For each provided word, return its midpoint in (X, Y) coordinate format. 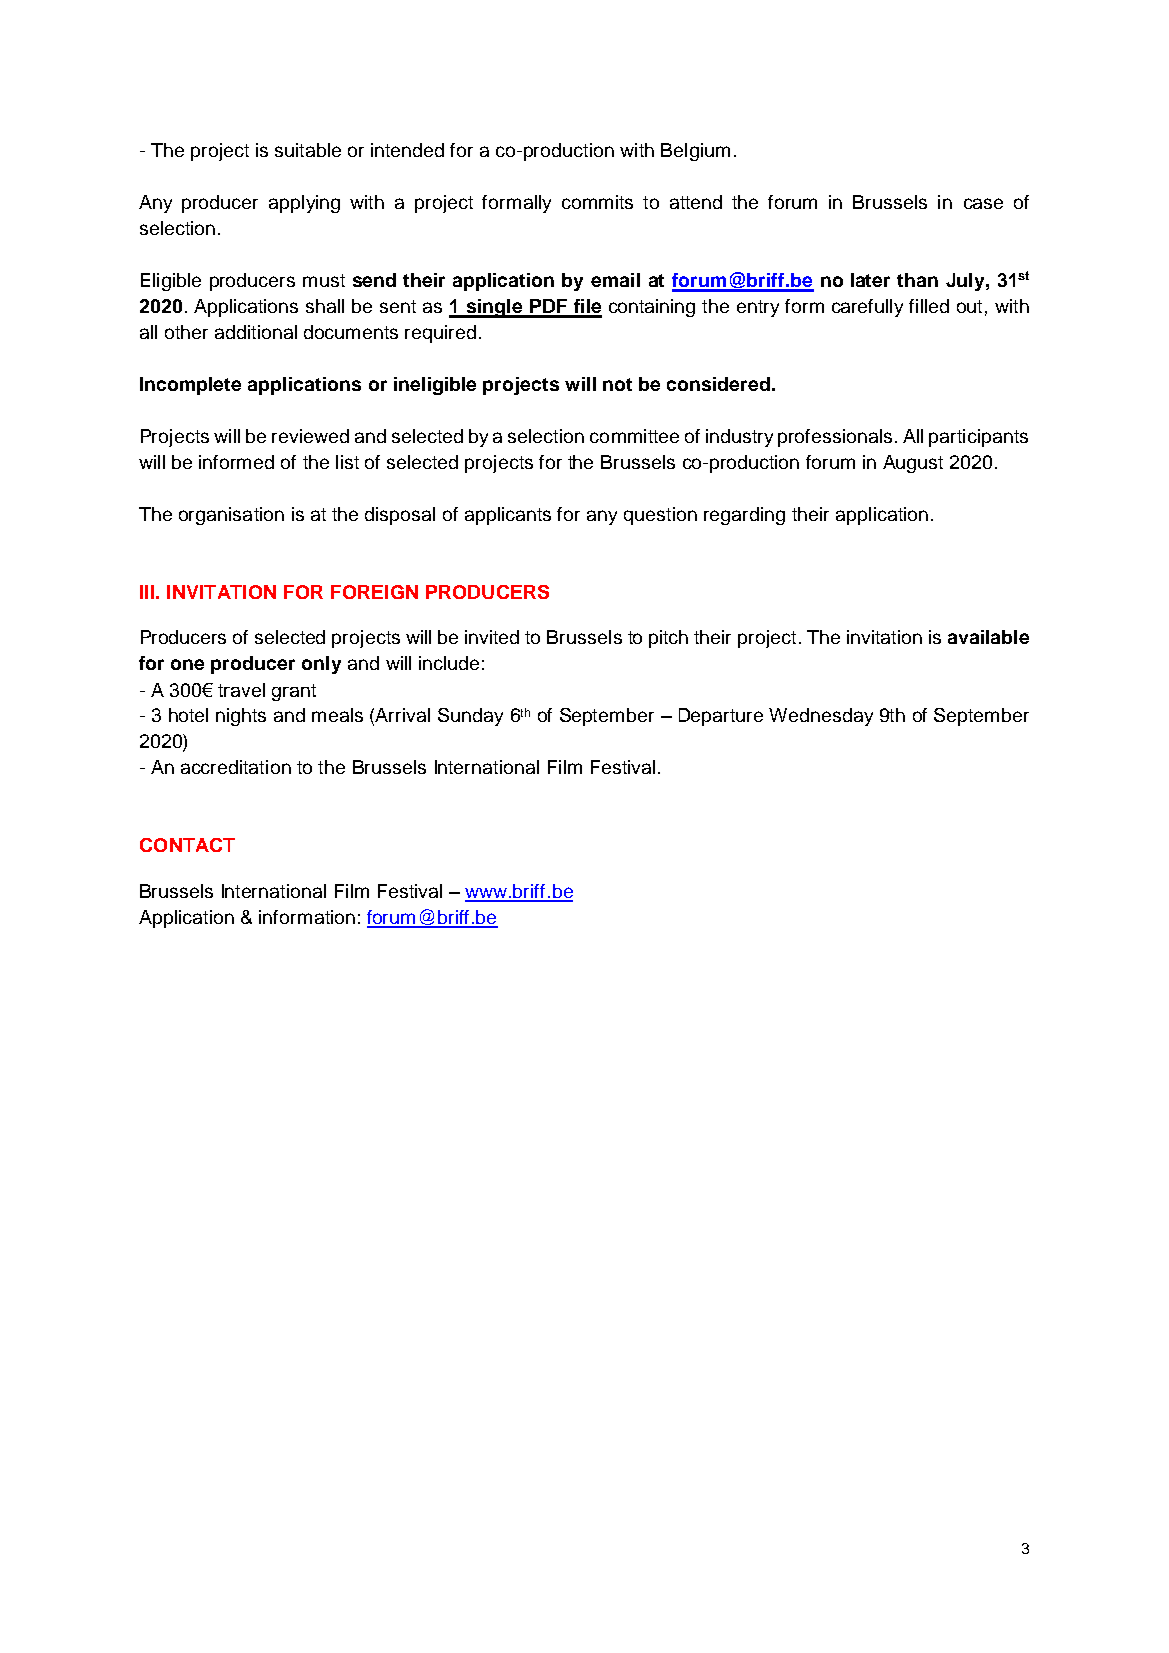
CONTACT (187, 845)
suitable (308, 150)
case (983, 203)
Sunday (470, 717)
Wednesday (821, 717)
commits (597, 202)
